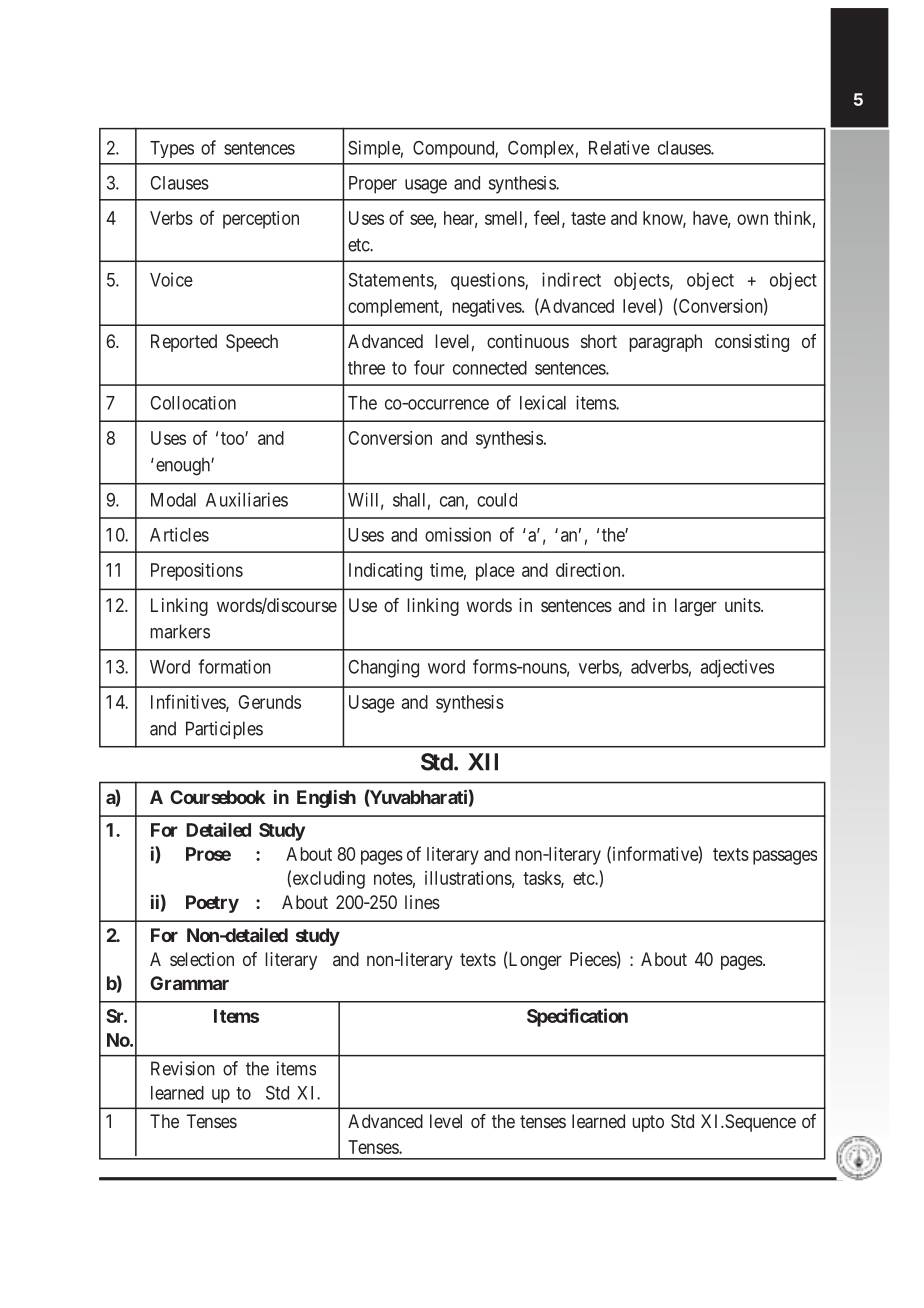 This screenshot has width=924, height=1308. Describe the element at coordinates (696, 607) in the screenshot. I see `larger` at that location.
